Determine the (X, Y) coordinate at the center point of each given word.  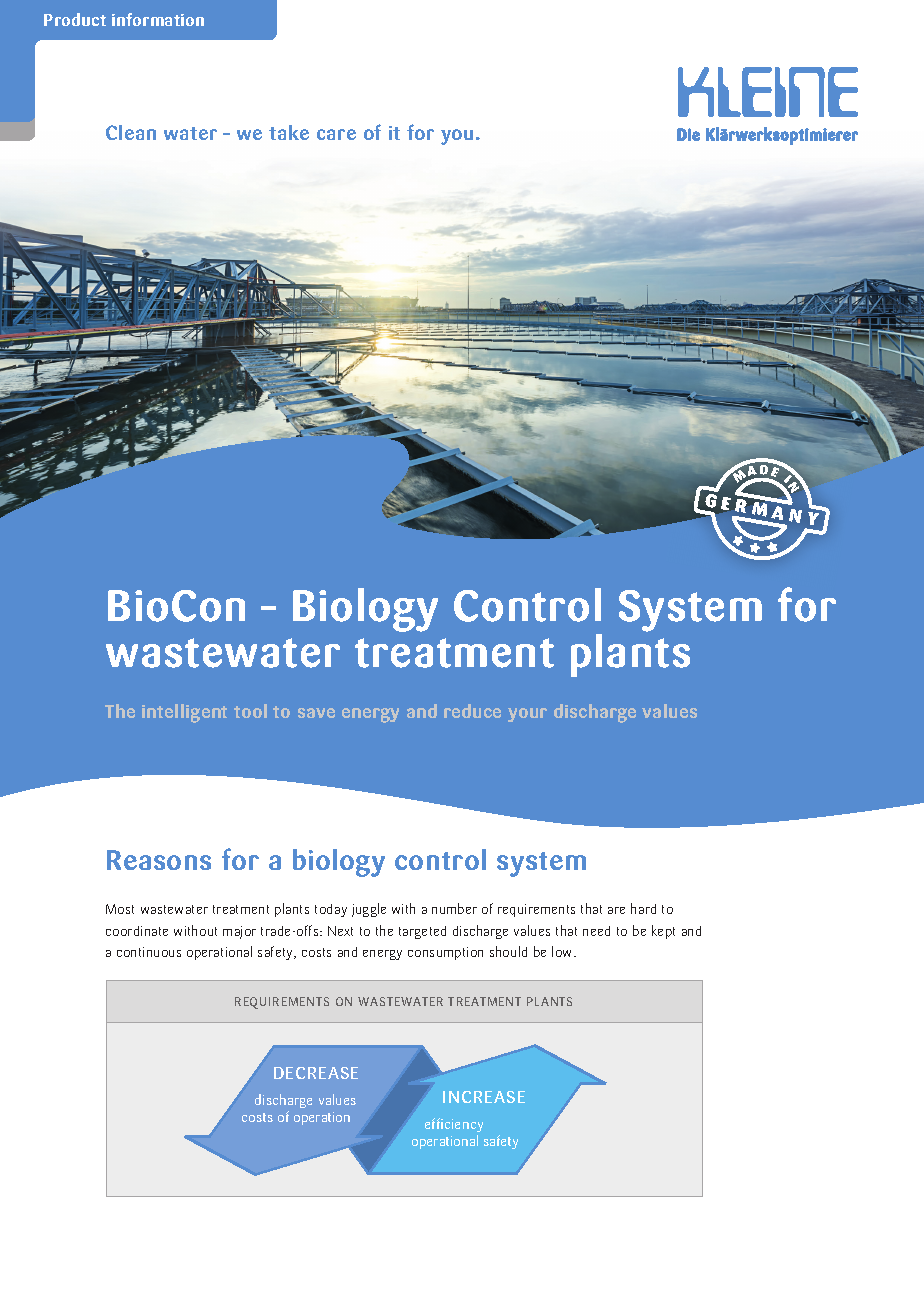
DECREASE (316, 1073)
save (316, 713)
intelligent (184, 713)
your (527, 715)
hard (643, 908)
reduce (472, 711)
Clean (131, 132)
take (289, 132)
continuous (149, 952)
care (336, 134)
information (158, 19)
